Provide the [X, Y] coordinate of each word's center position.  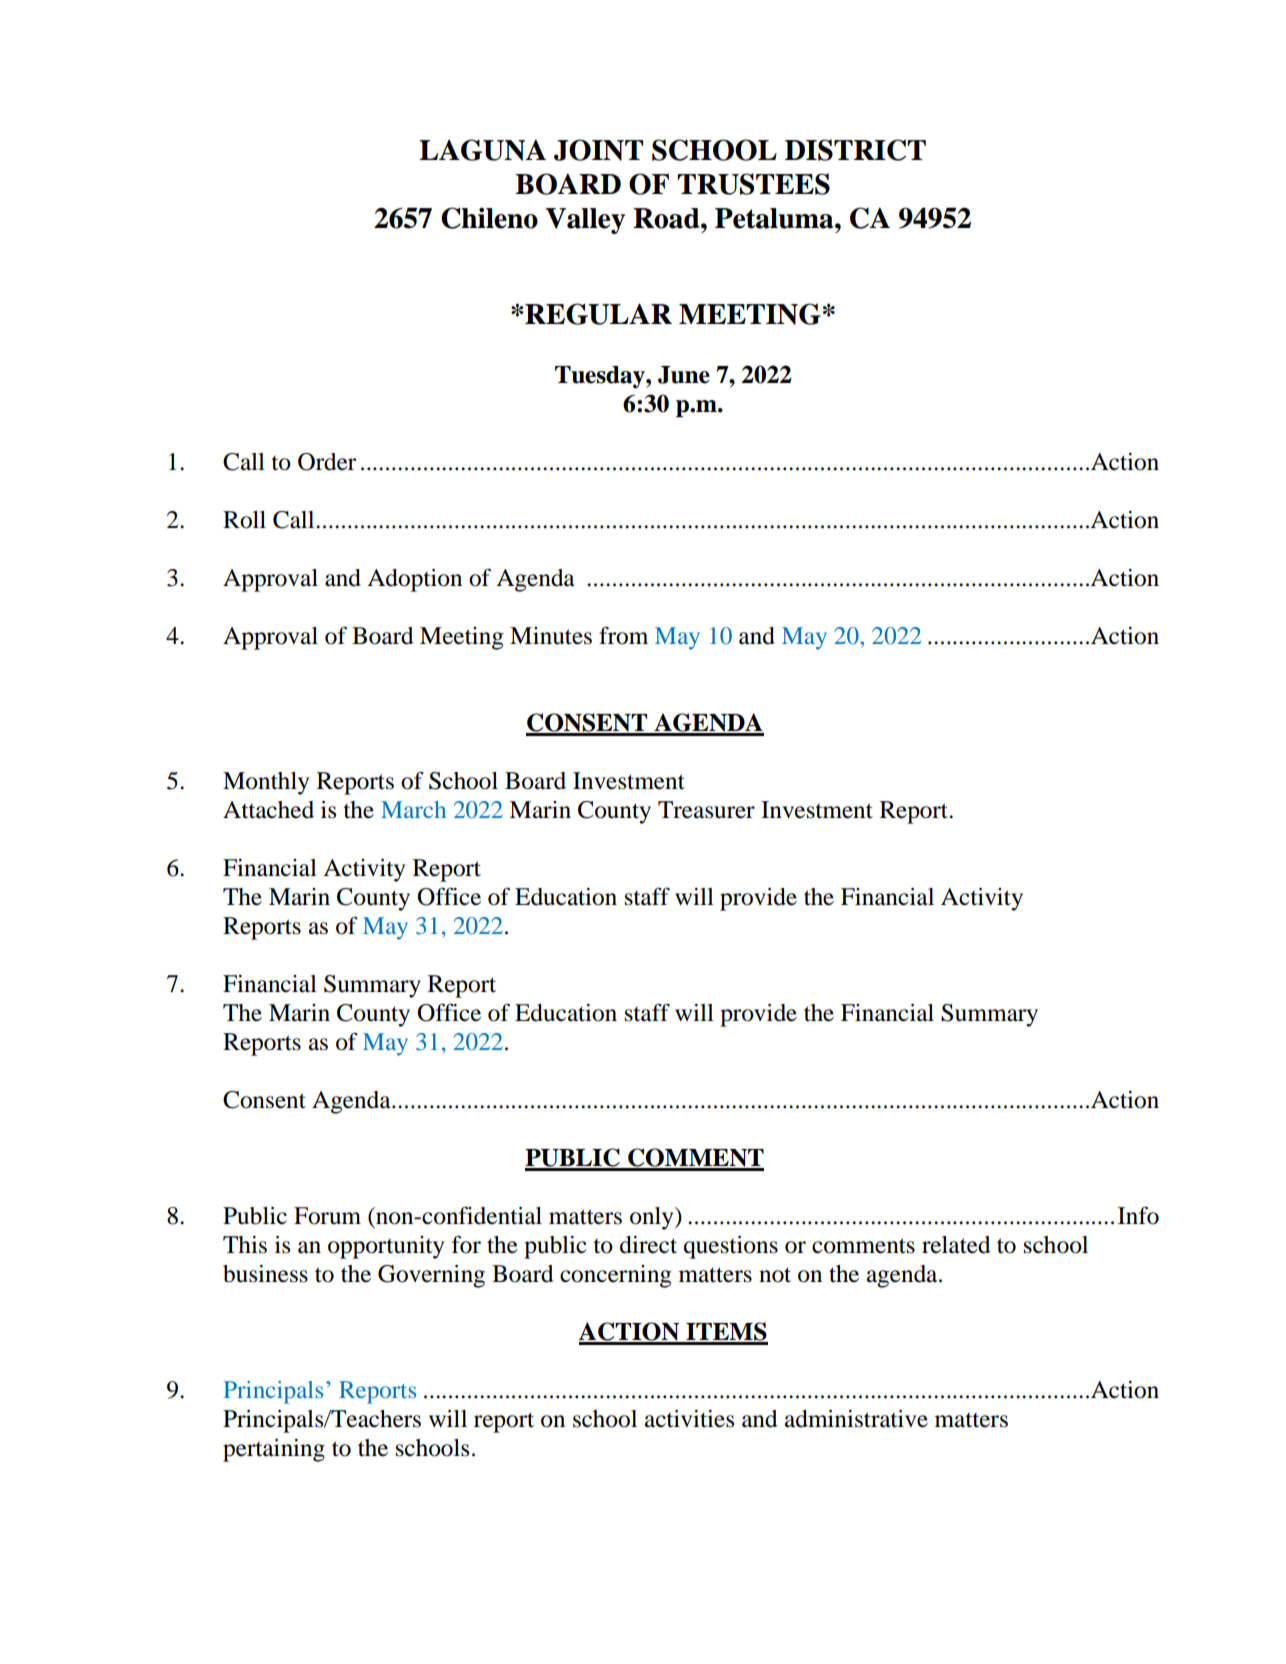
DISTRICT [855, 150]
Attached [268, 810]
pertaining [274, 1450]
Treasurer [706, 810]
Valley [585, 221]
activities [689, 1419]
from [623, 636]
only [653, 1218]
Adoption [414, 580]
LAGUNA [482, 150]
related [956, 1245]
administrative [856, 1419]
